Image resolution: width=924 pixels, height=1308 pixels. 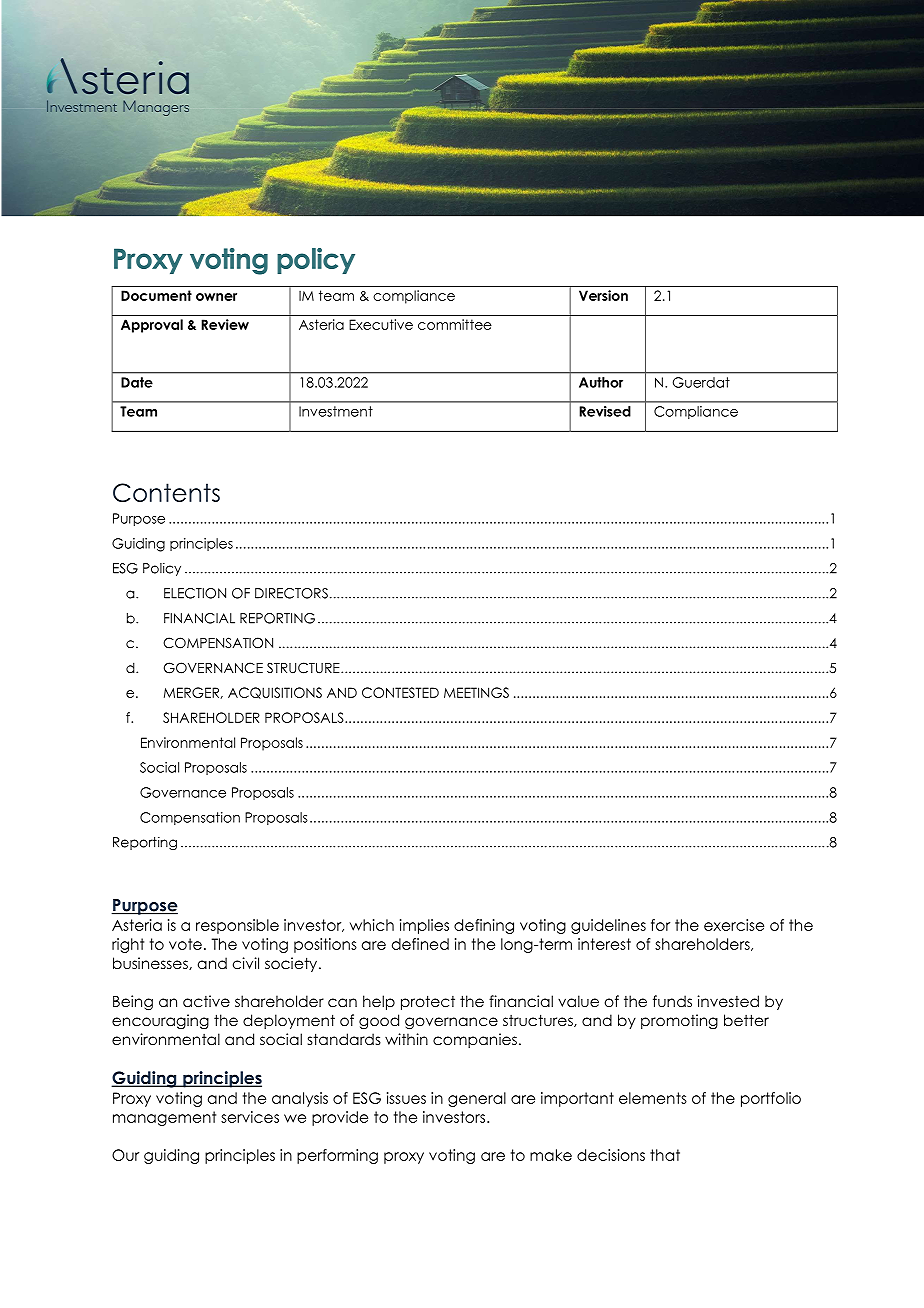 What do you see at coordinates (275, 693) in the screenshot?
I see `ACQUISITIONS` at bounding box center [275, 693].
